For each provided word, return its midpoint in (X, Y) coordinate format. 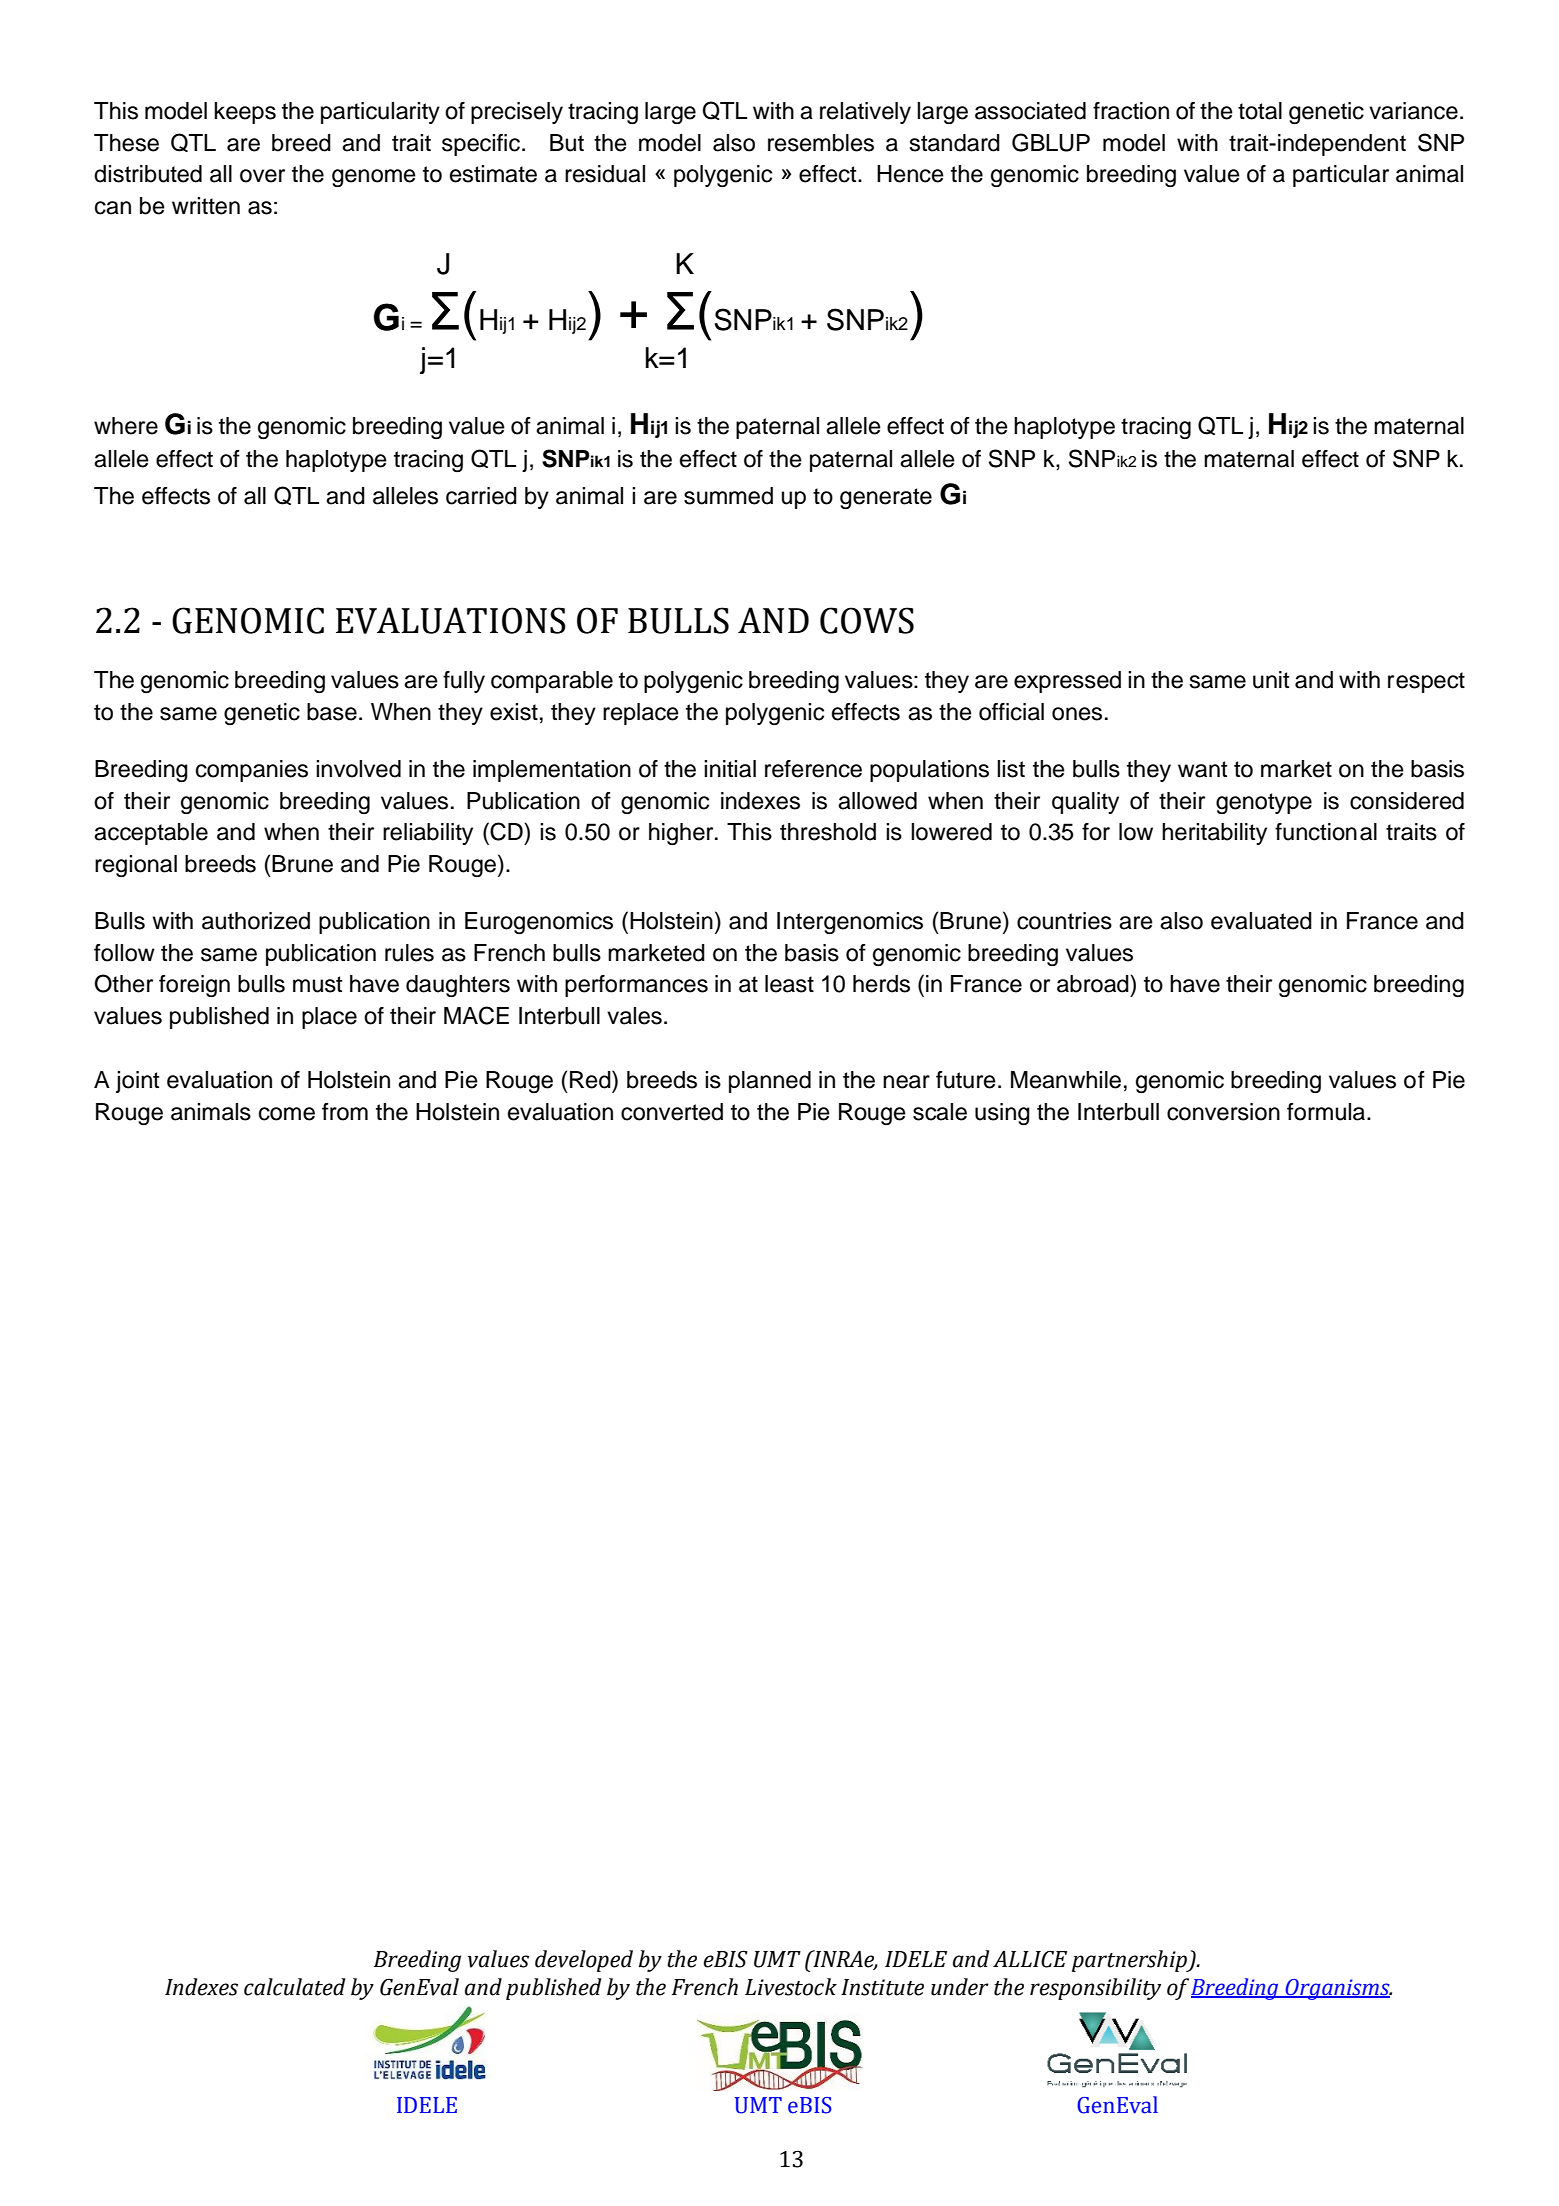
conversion (1223, 1112)
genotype (1264, 803)
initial (730, 769)
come (287, 1114)
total (1260, 111)
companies (252, 771)
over (262, 176)
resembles (821, 143)
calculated (294, 1987)
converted (672, 1112)
